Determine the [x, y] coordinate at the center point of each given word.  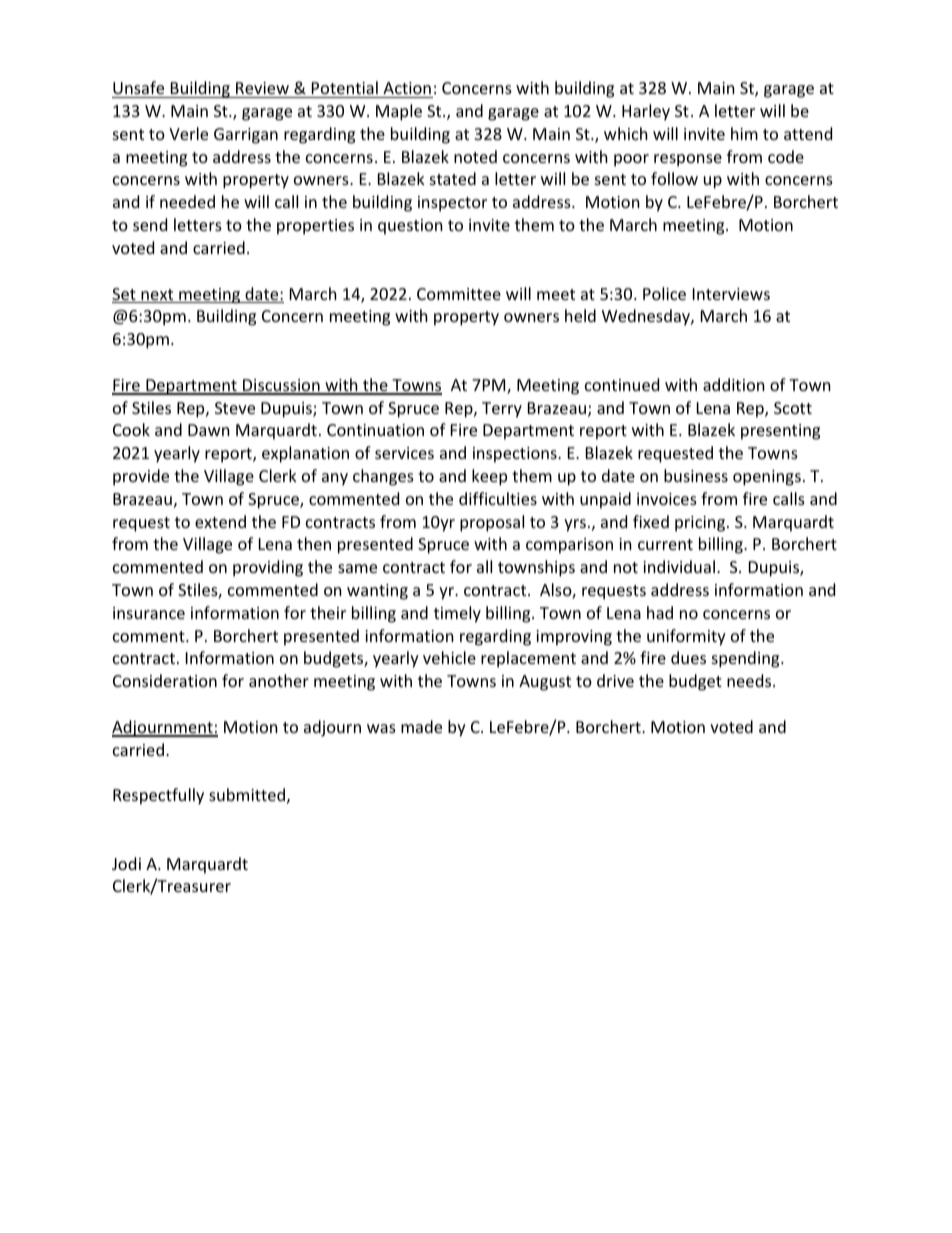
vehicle [449, 657]
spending [747, 659]
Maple [399, 112]
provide [141, 477]
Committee [459, 294]
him [744, 133]
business [696, 475]
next [157, 296]
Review [262, 88]
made [421, 726]
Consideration [165, 680]
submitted [247, 794]
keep [489, 477]
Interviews [731, 294]
